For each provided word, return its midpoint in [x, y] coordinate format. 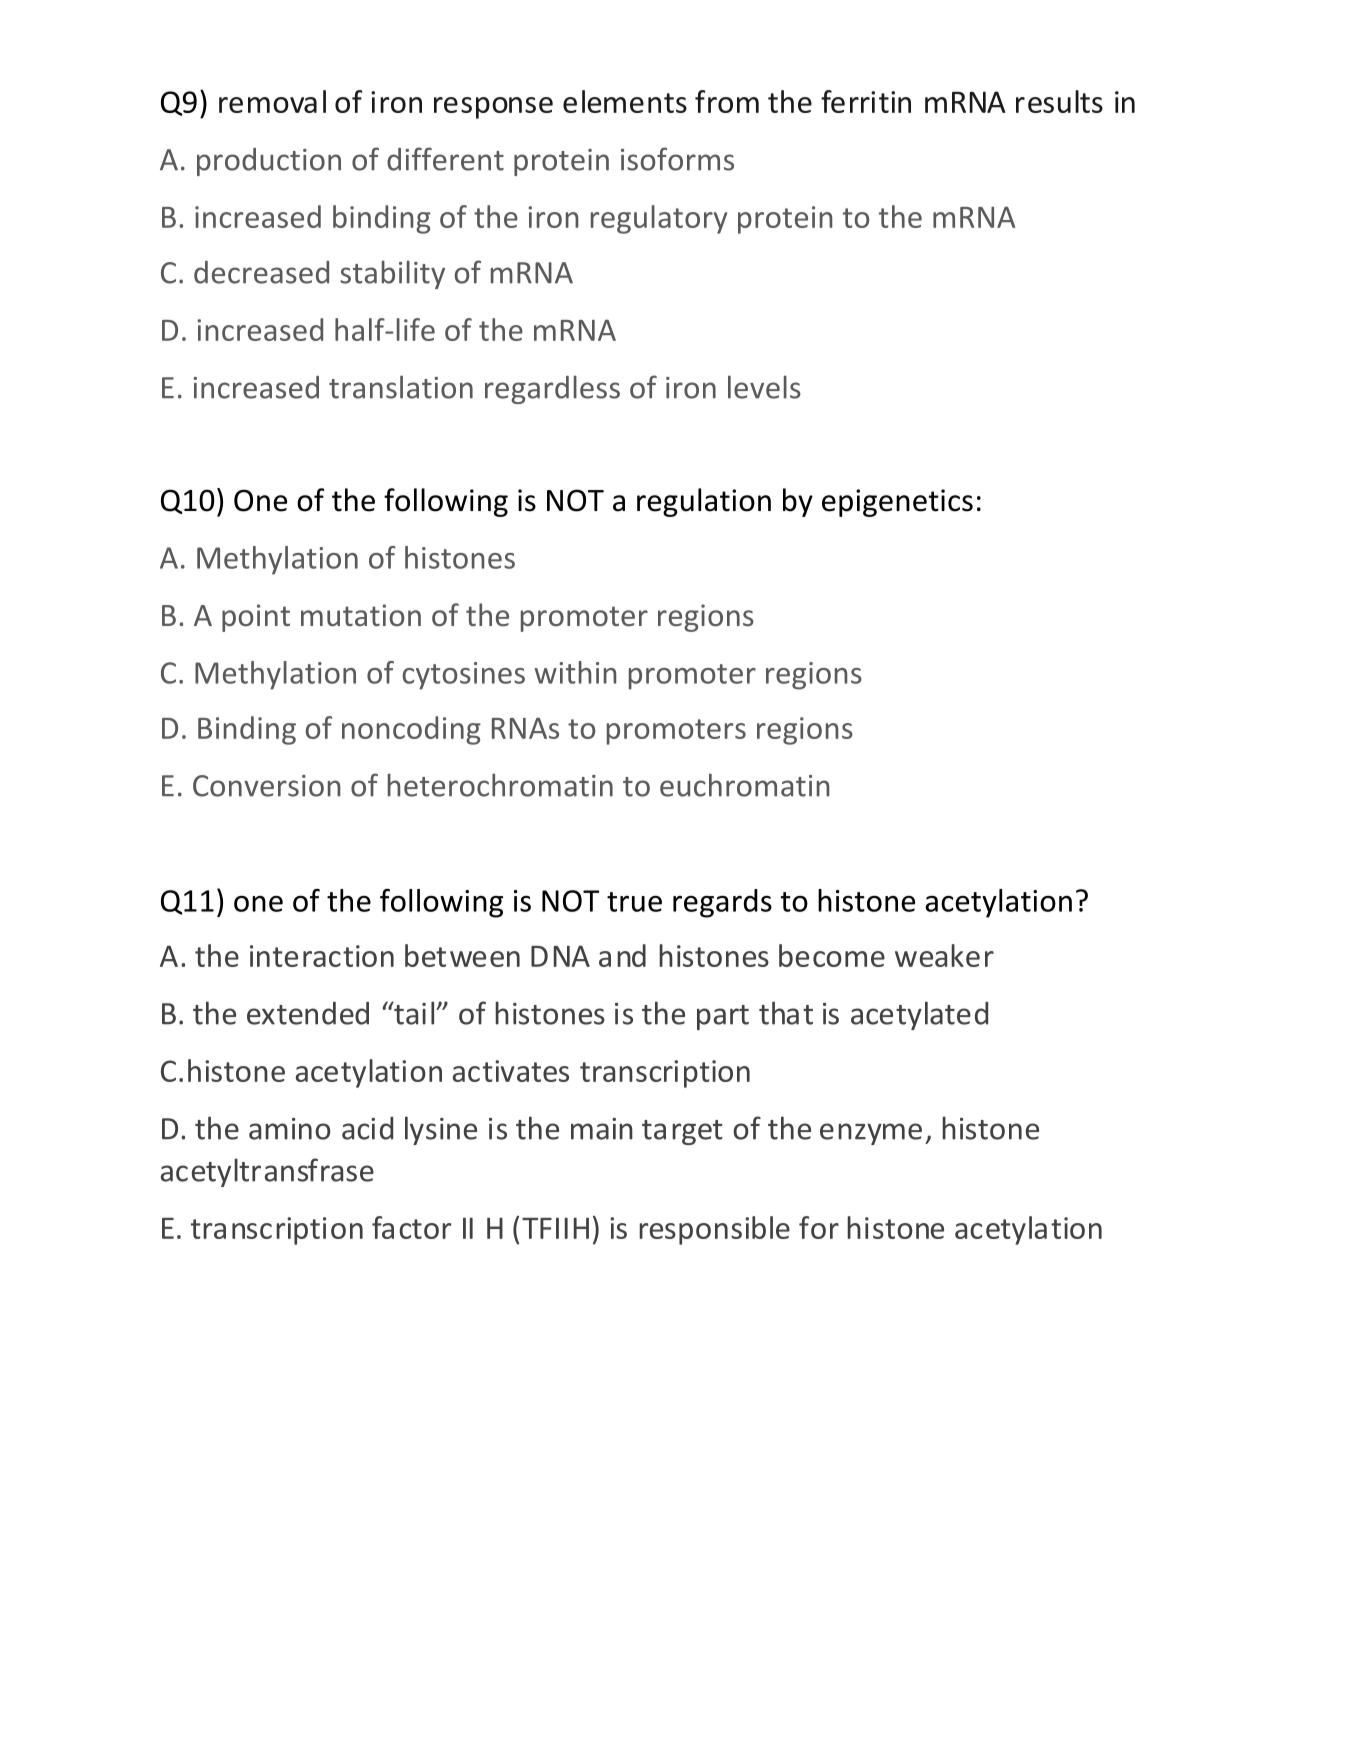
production [269, 162]
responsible [714, 1230]
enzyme [871, 1134]
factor [411, 1227]
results [1059, 101]
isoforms [677, 159]
